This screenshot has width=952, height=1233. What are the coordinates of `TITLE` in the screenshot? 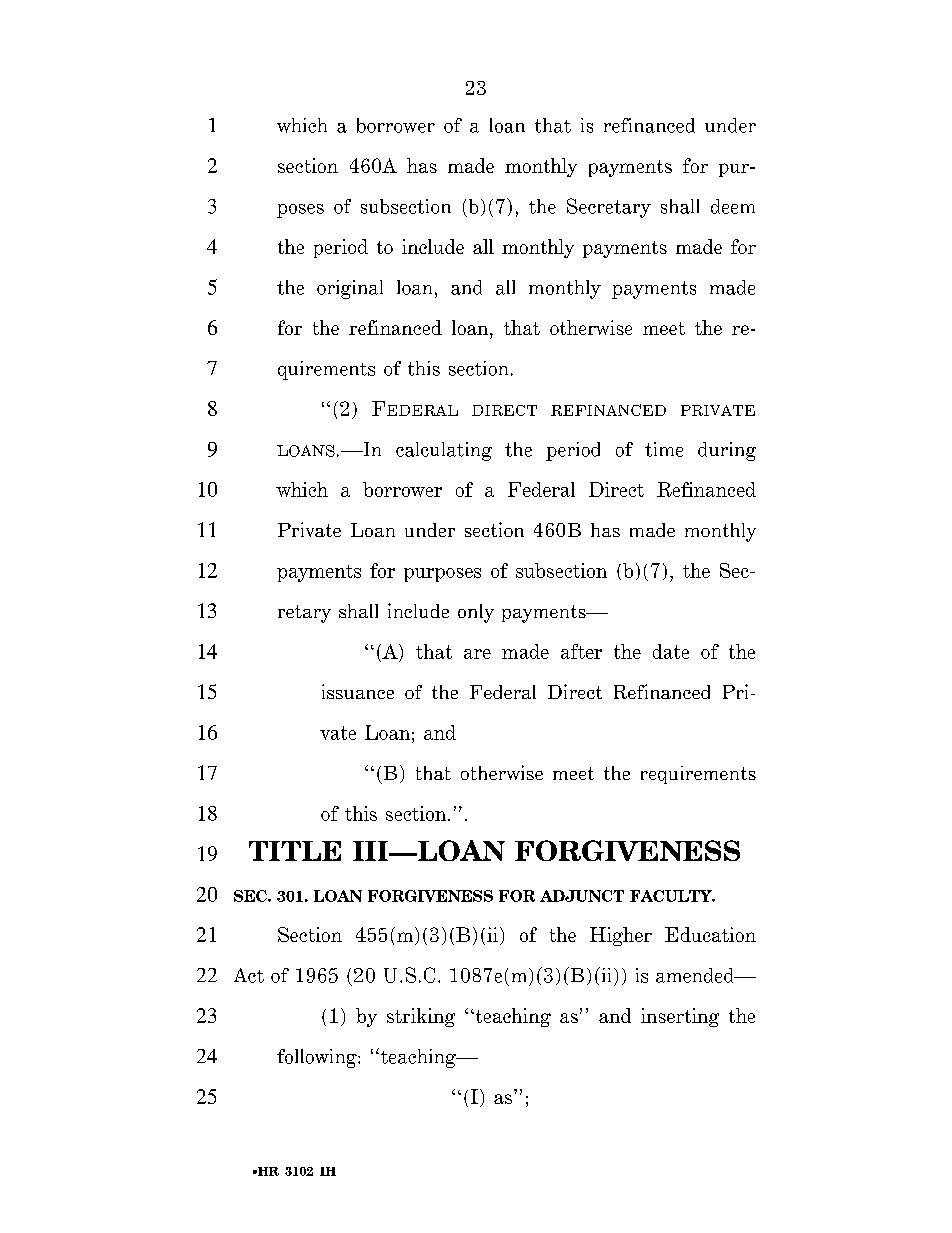 It's located at (295, 851).
